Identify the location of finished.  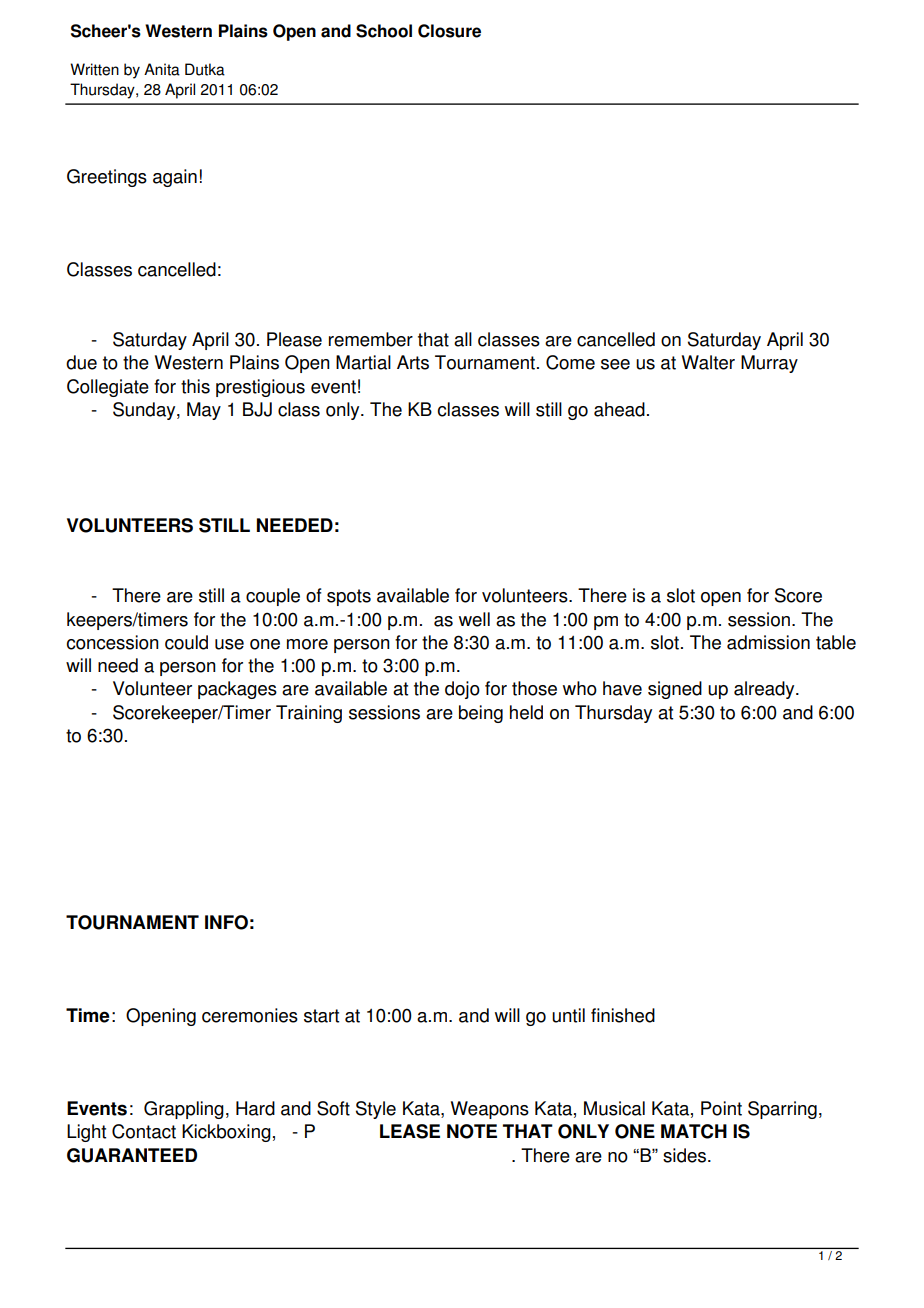
(623, 1015).
